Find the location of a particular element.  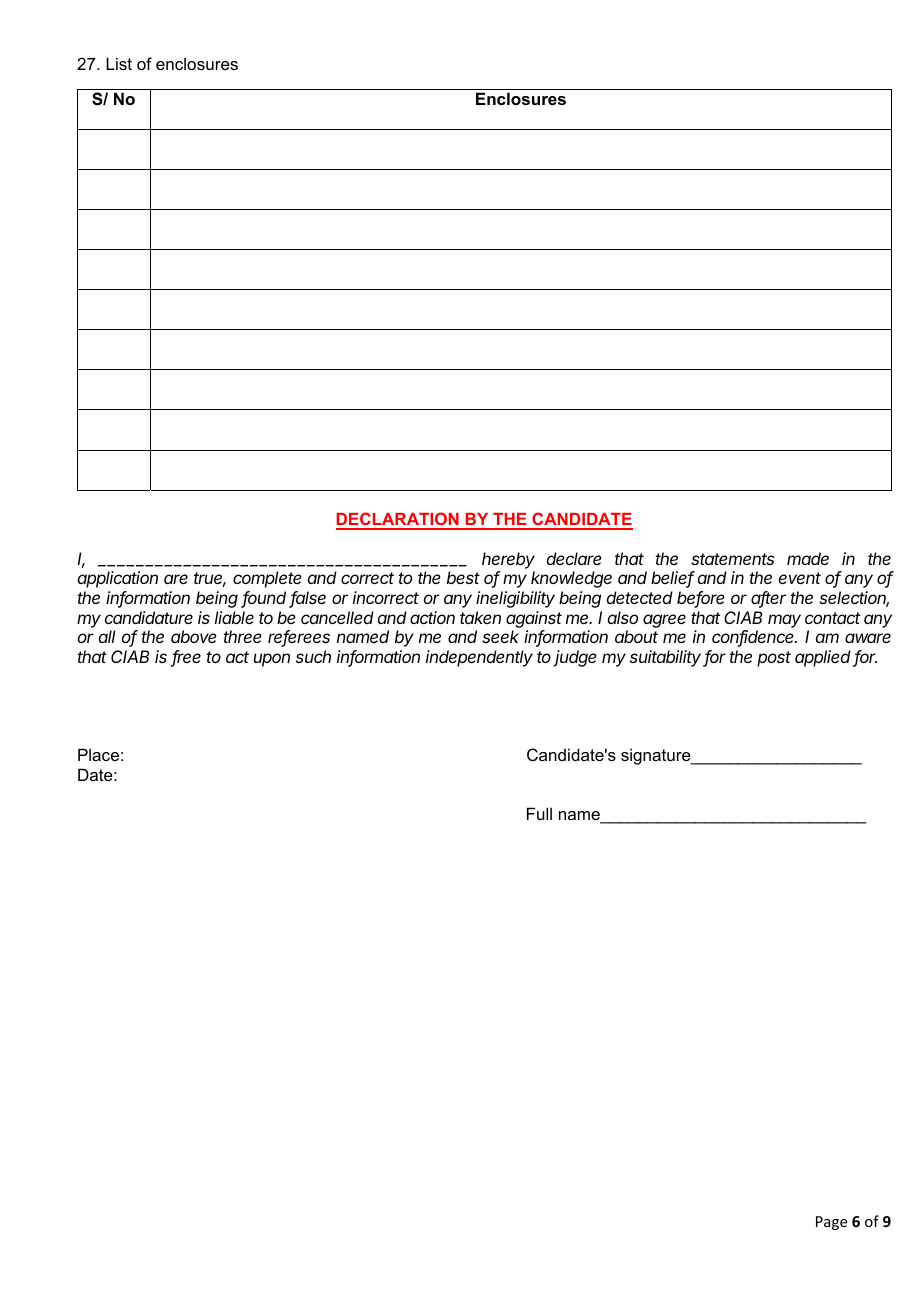

upon is located at coordinates (272, 660).
